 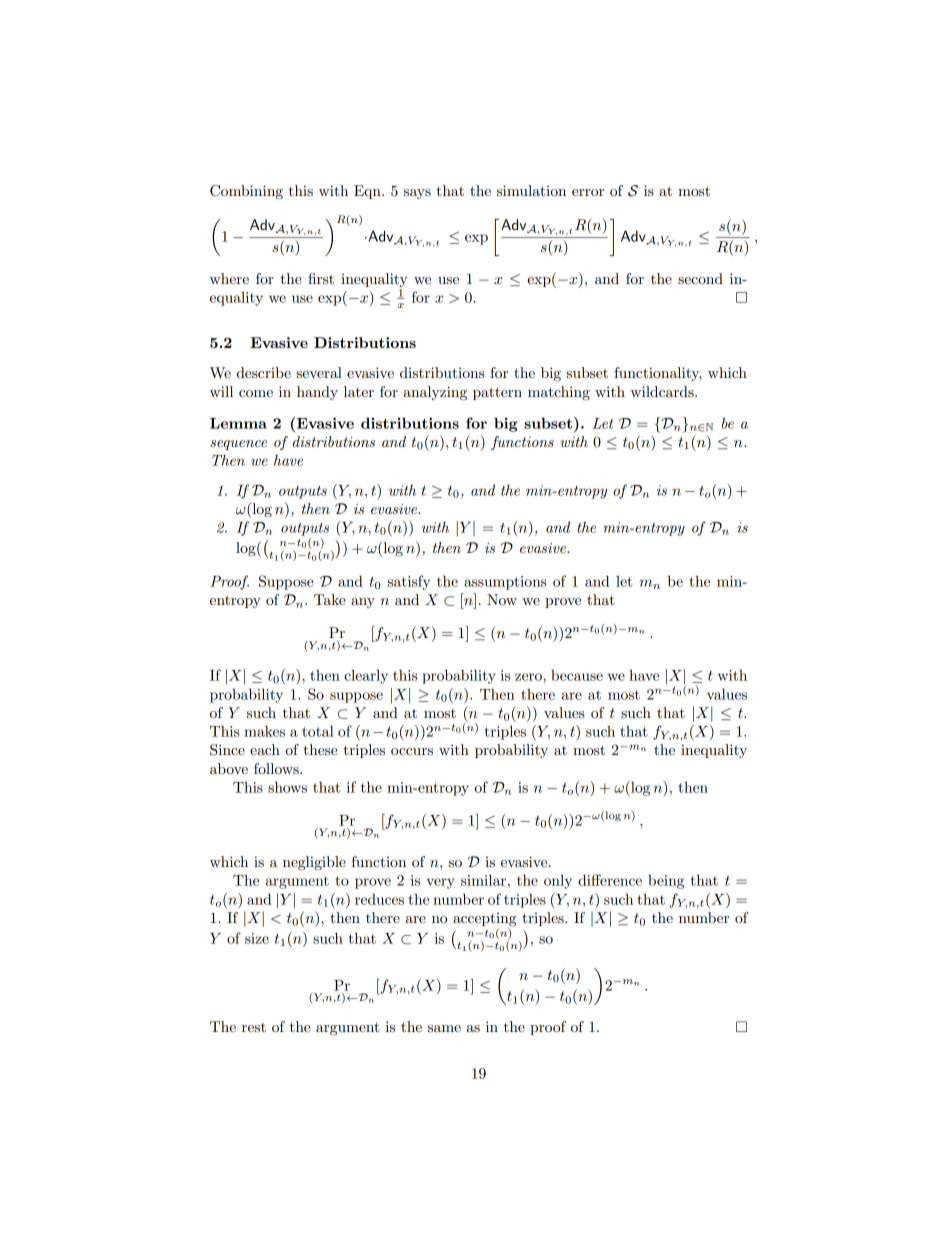 I want to click on same, so click(x=444, y=1028).
